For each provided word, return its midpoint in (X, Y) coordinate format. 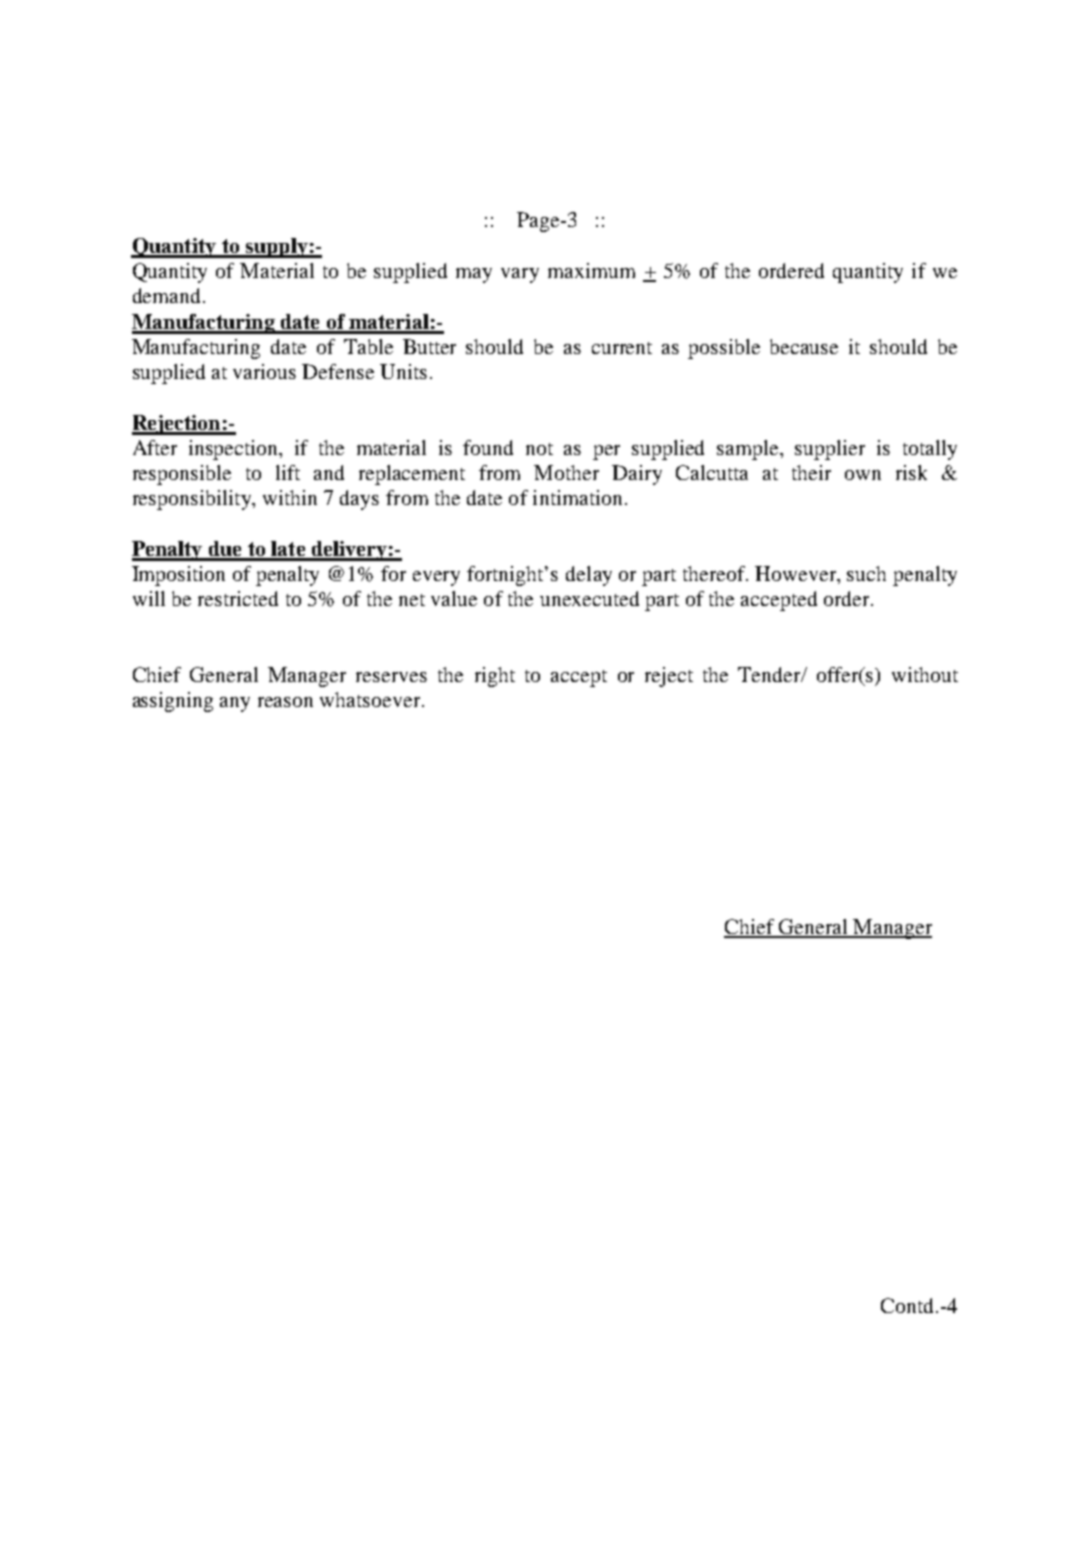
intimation (577, 497)
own (863, 475)
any (235, 704)
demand (166, 295)
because (804, 346)
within (290, 497)
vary (520, 275)
